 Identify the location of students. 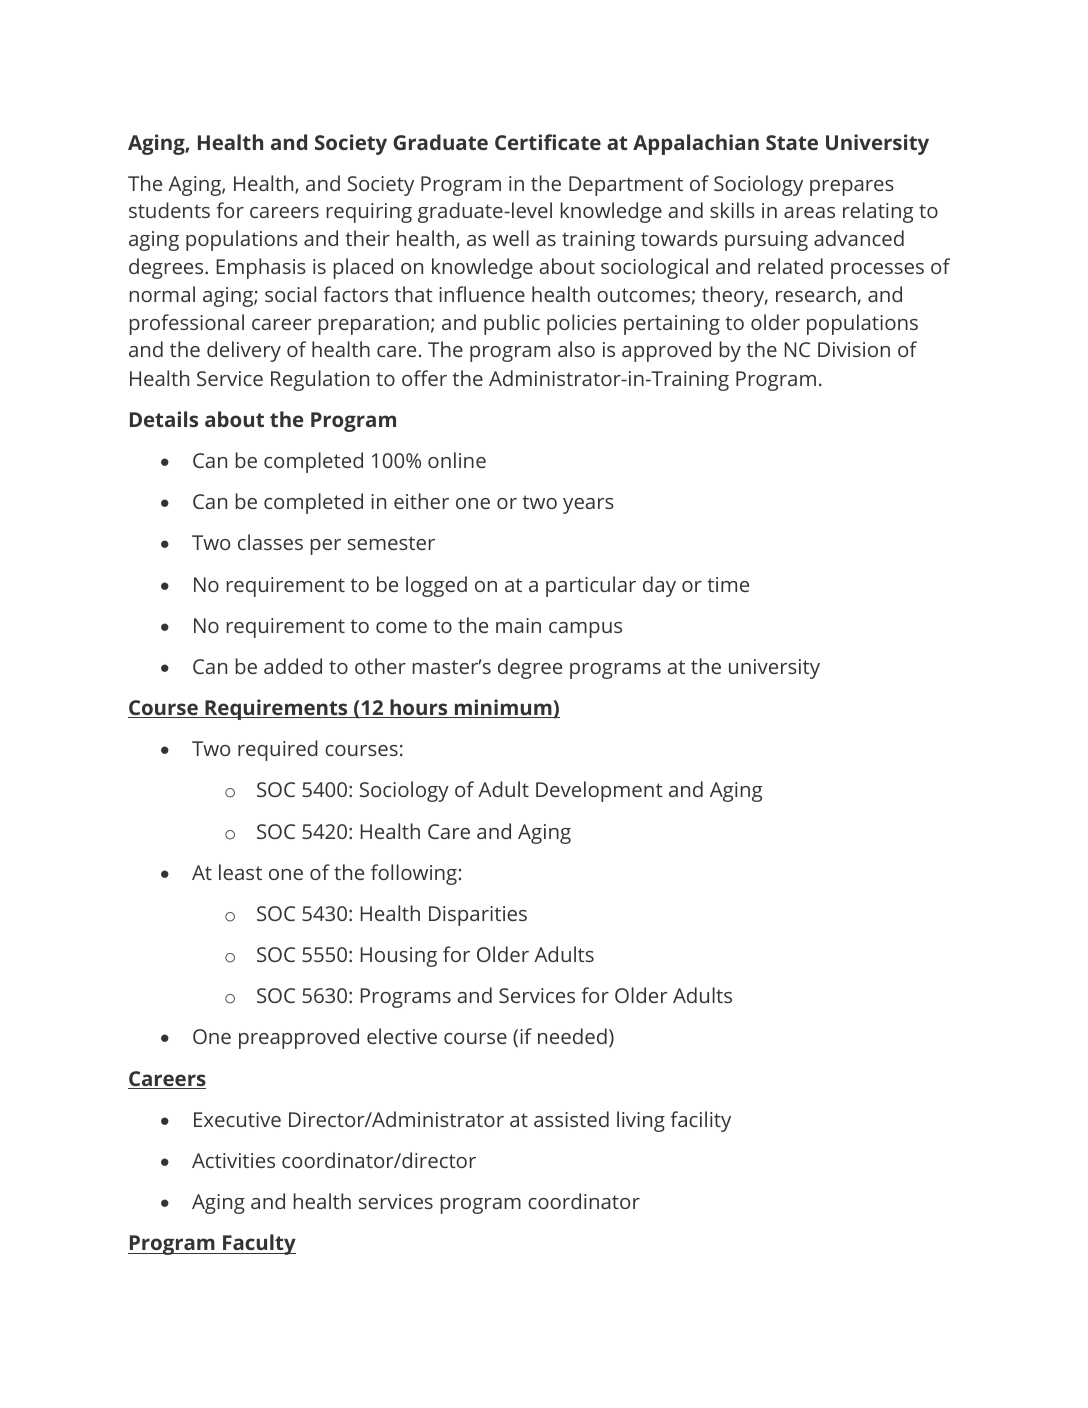
(169, 210).
